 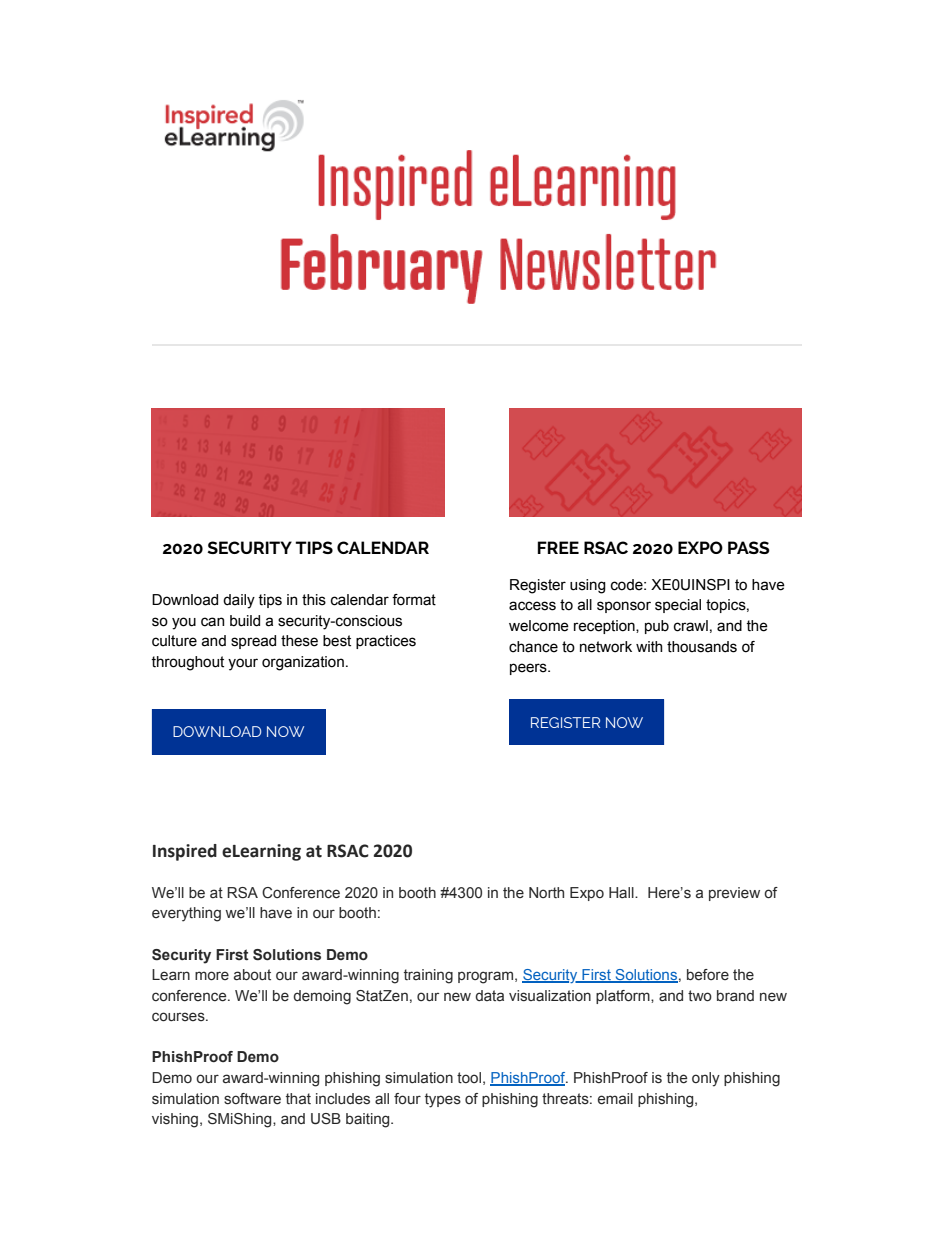 What do you see at coordinates (443, 1100) in the page?
I see `types` at bounding box center [443, 1100].
